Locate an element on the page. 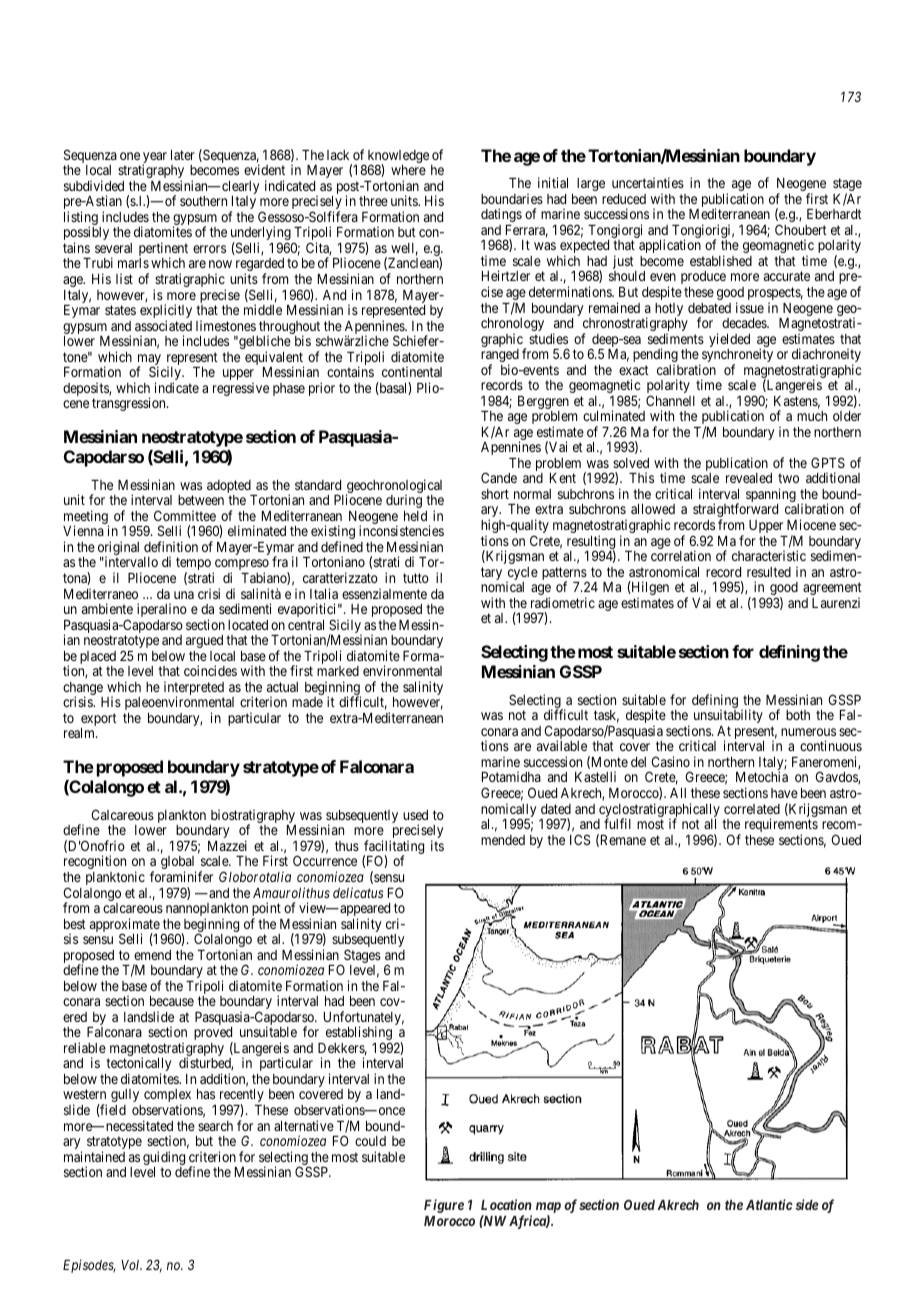 The width and height of the image is (924, 1308). much is located at coordinates (812, 416).
